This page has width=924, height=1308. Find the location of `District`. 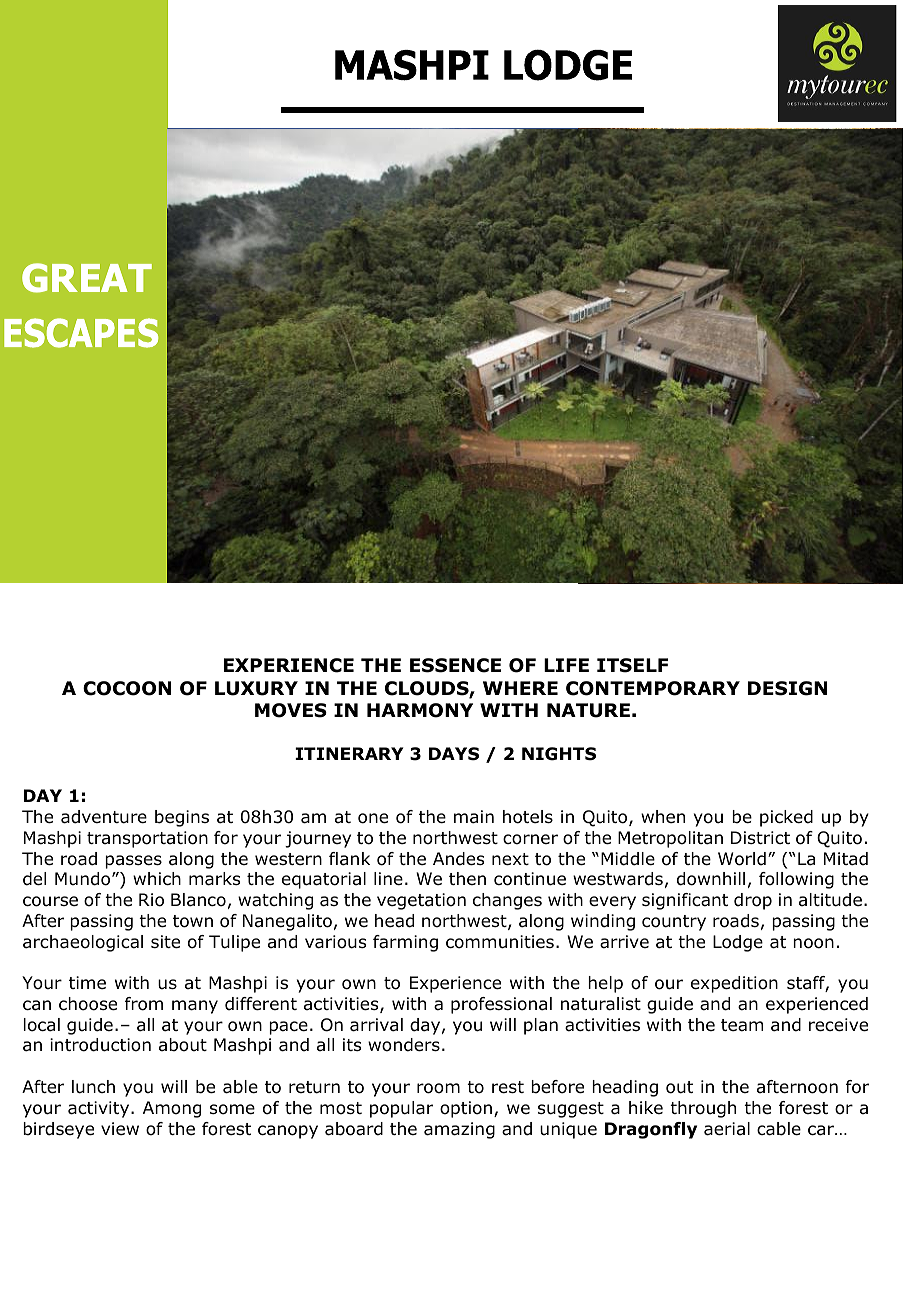

District is located at coordinates (760, 837).
